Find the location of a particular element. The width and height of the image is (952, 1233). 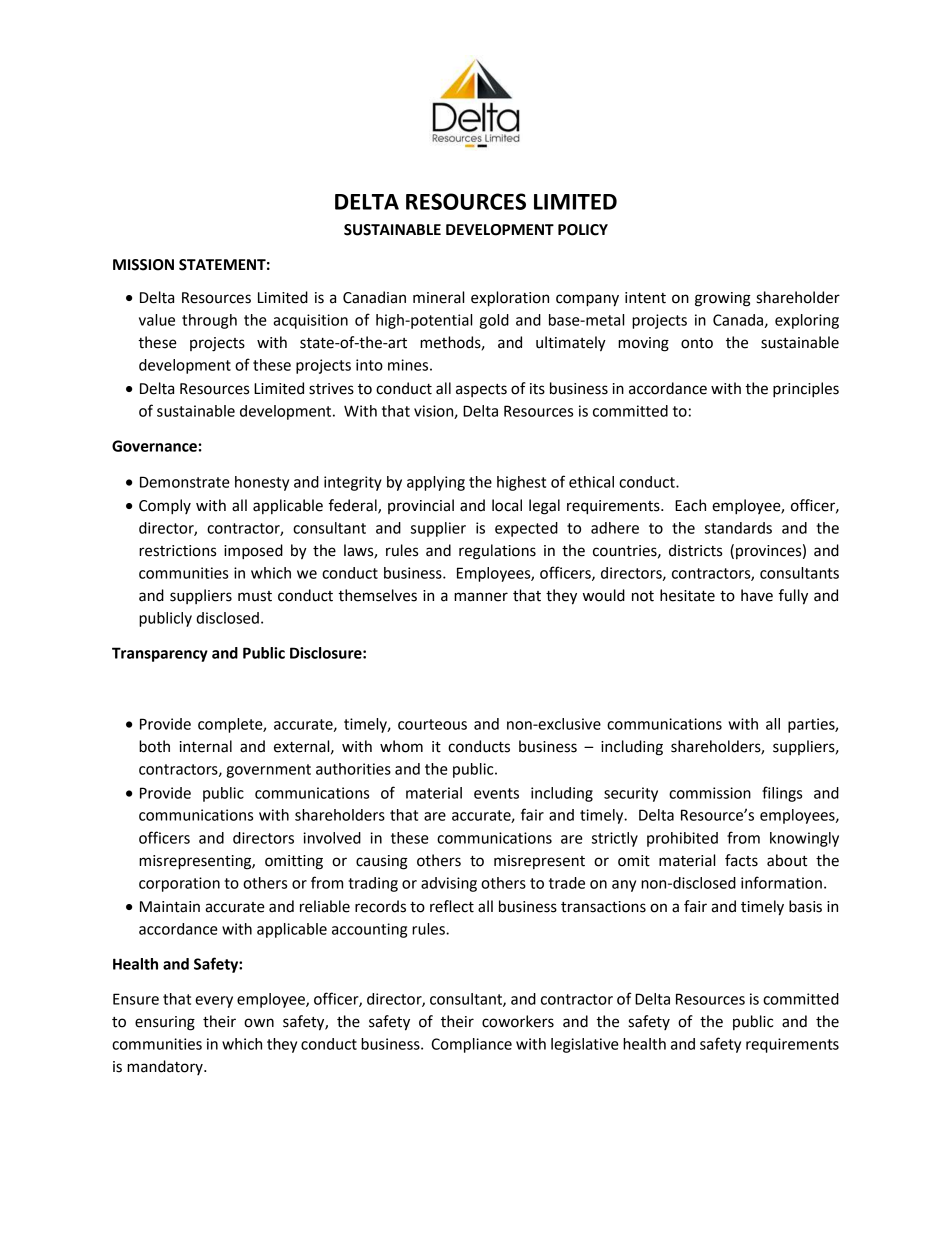

Each is located at coordinates (690, 505).
